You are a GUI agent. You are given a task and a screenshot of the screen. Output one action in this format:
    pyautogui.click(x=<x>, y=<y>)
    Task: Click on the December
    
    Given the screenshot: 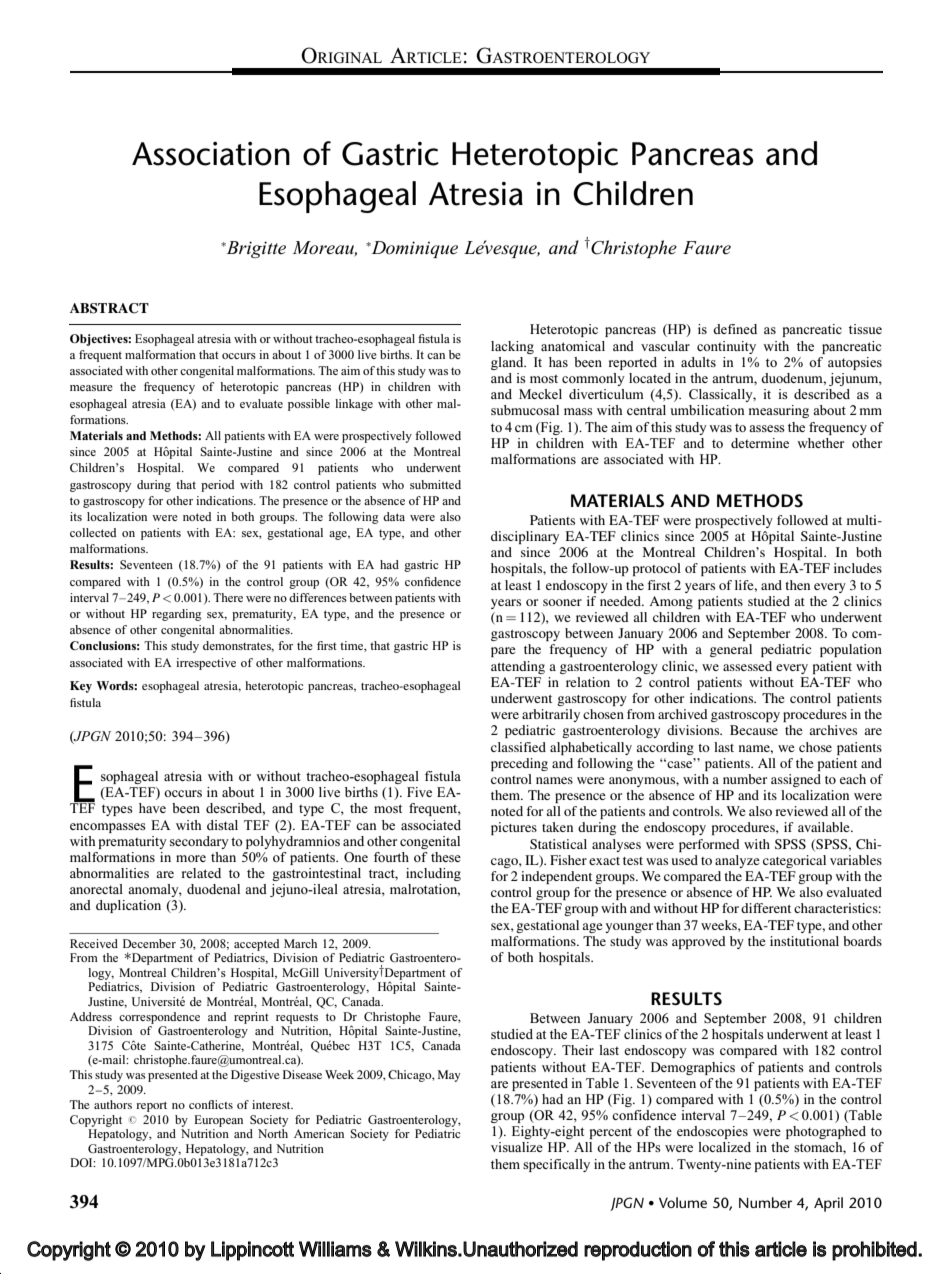 What is the action you would take?
    pyautogui.click(x=149, y=943)
